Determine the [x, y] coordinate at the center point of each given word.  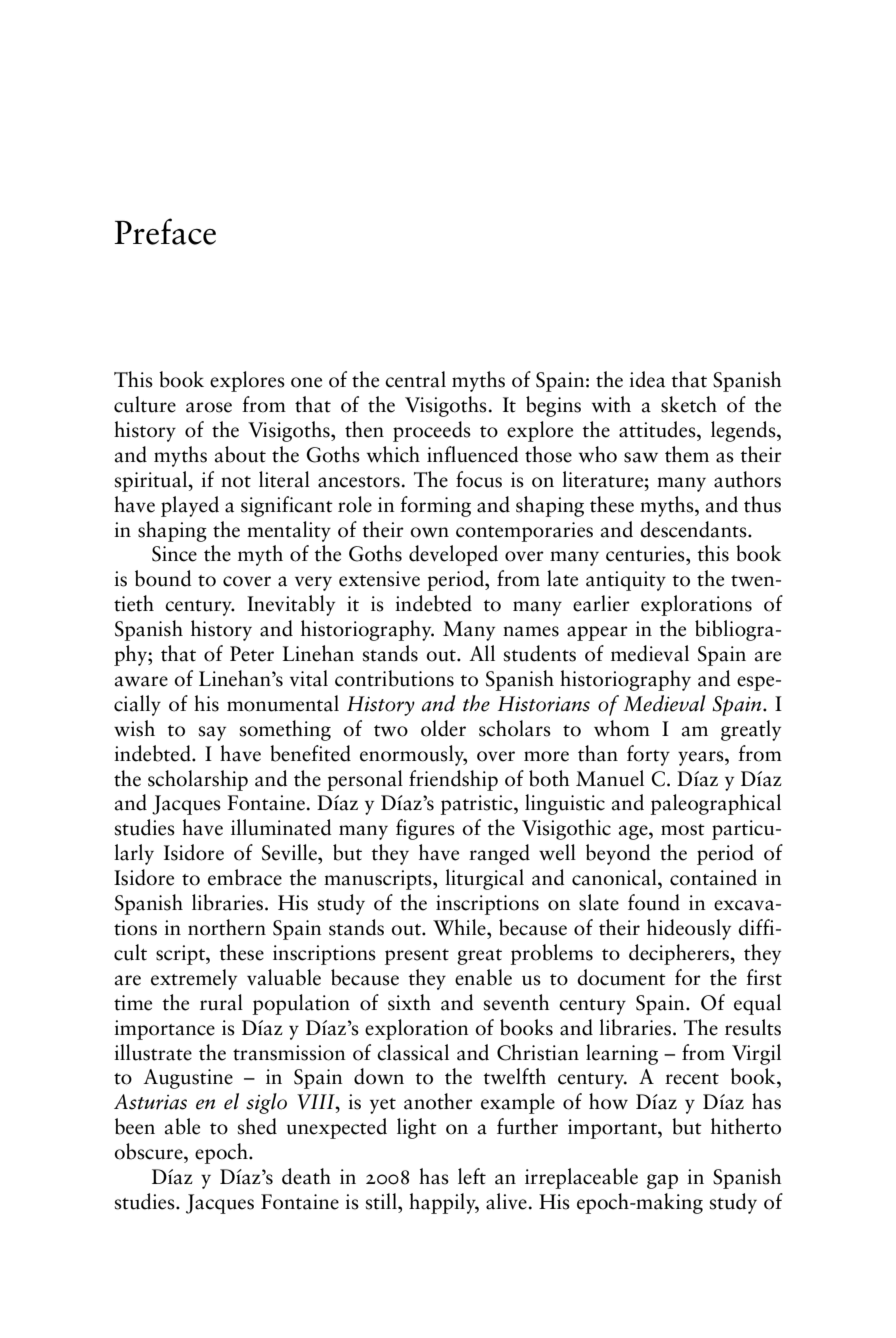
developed [453, 555]
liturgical [484, 879]
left [472, 1176]
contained [713, 877]
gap [662, 1181]
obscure [149, 1151]
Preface [165, 231]
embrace [245, 877]
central [415, 379]
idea [647, 379]
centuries [646, 554]
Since [174, 554]
